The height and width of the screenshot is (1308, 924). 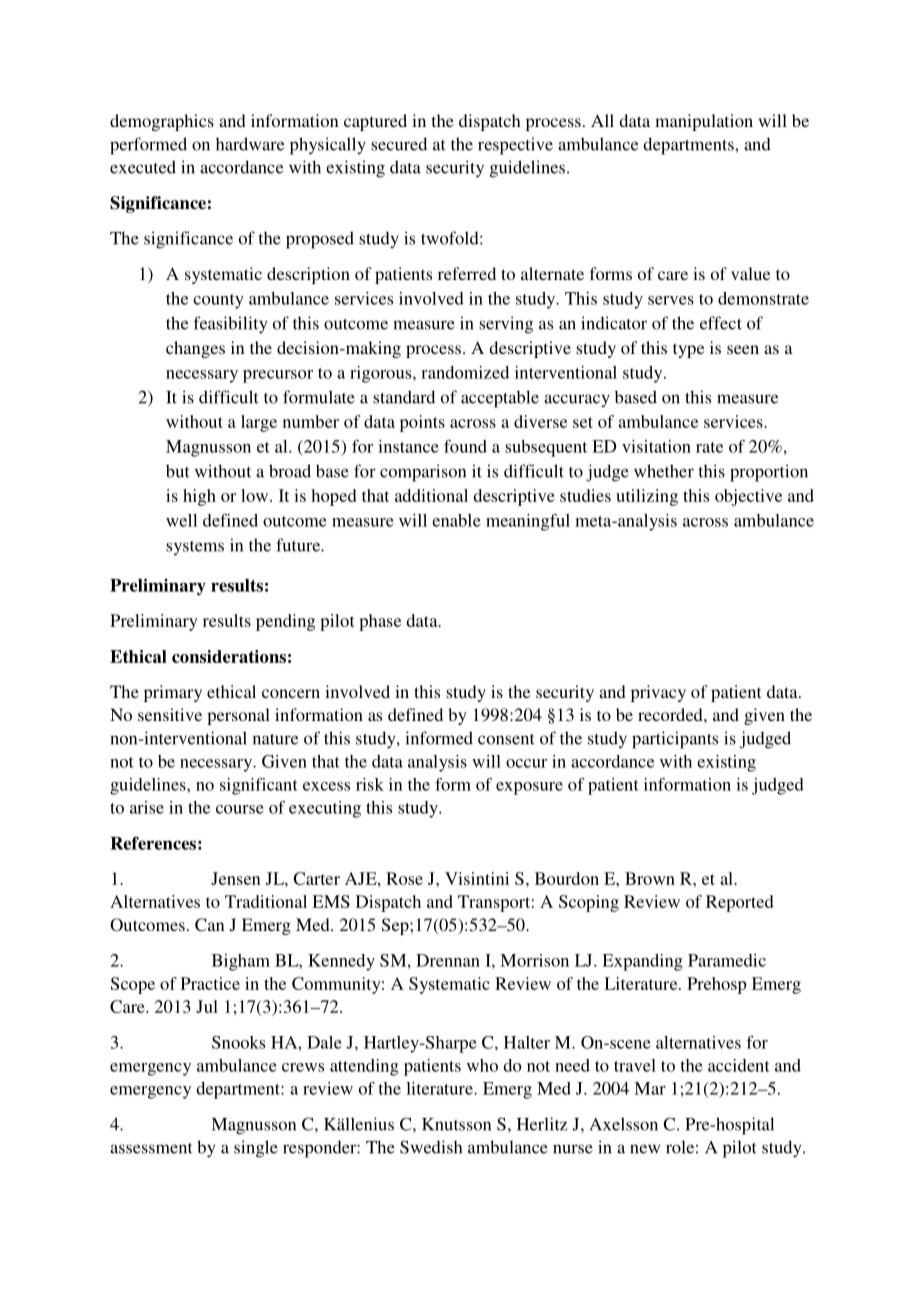 What do you see at coordinates (250, 144) in the screenshot?
I see `hardware` at bounding box center [250, 144].
